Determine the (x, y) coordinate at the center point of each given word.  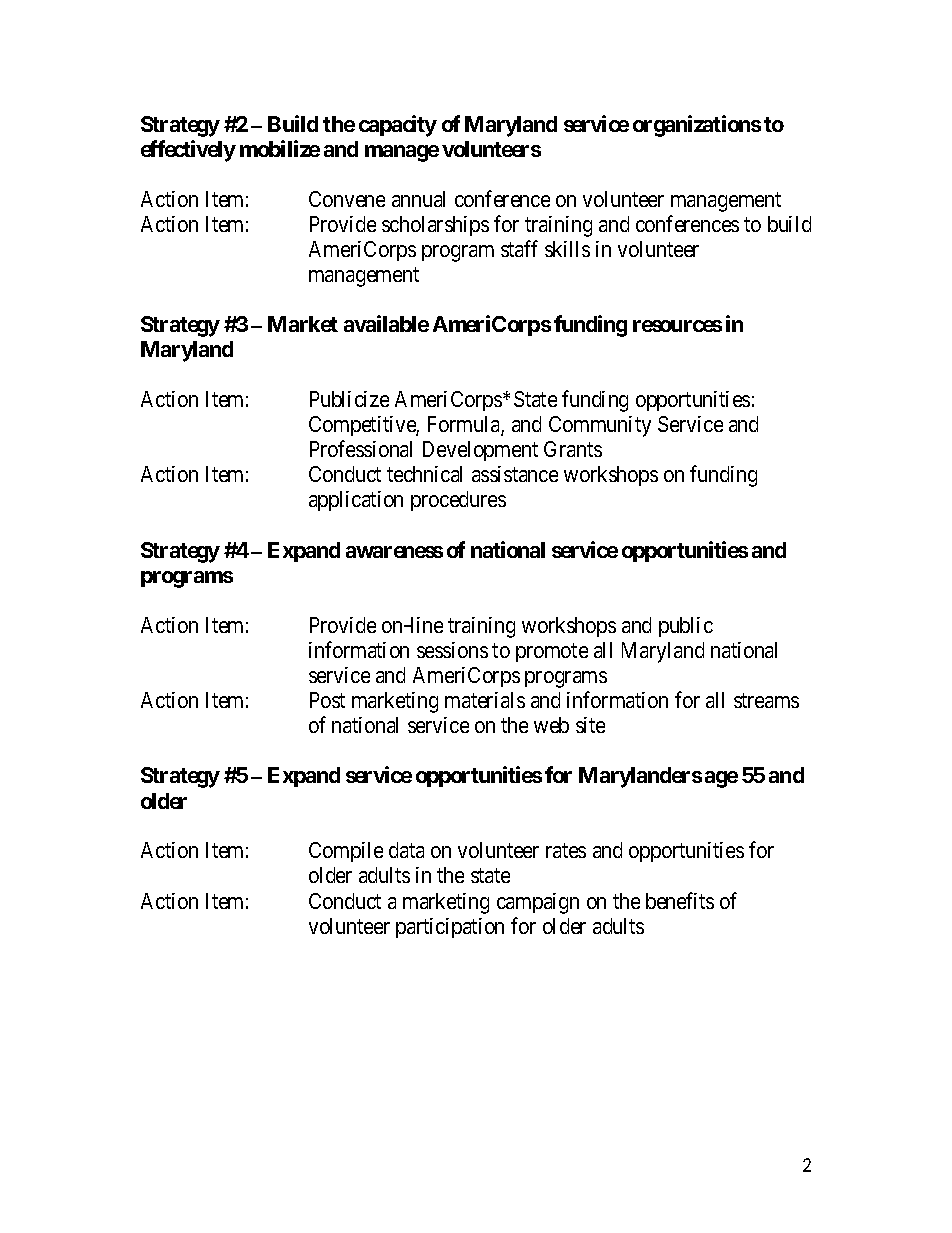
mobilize (280, 148)
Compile (346, 852)
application (356, 501)
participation (450, 928)
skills (567, 249)
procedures (458, 501)
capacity (398, 126)
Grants (573, 449)
